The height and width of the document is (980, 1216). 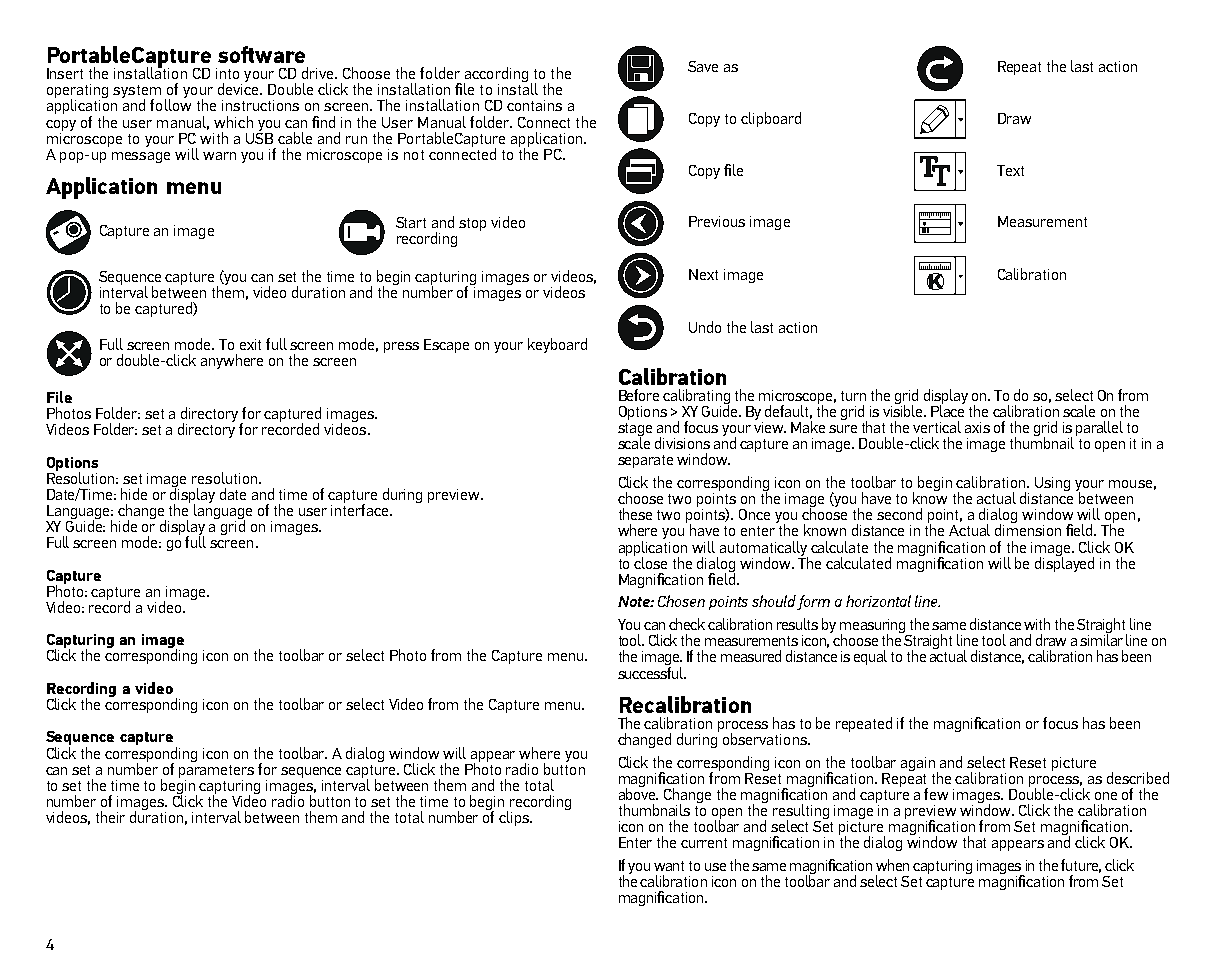 I want to click on their, so click(x=110, y=817).
